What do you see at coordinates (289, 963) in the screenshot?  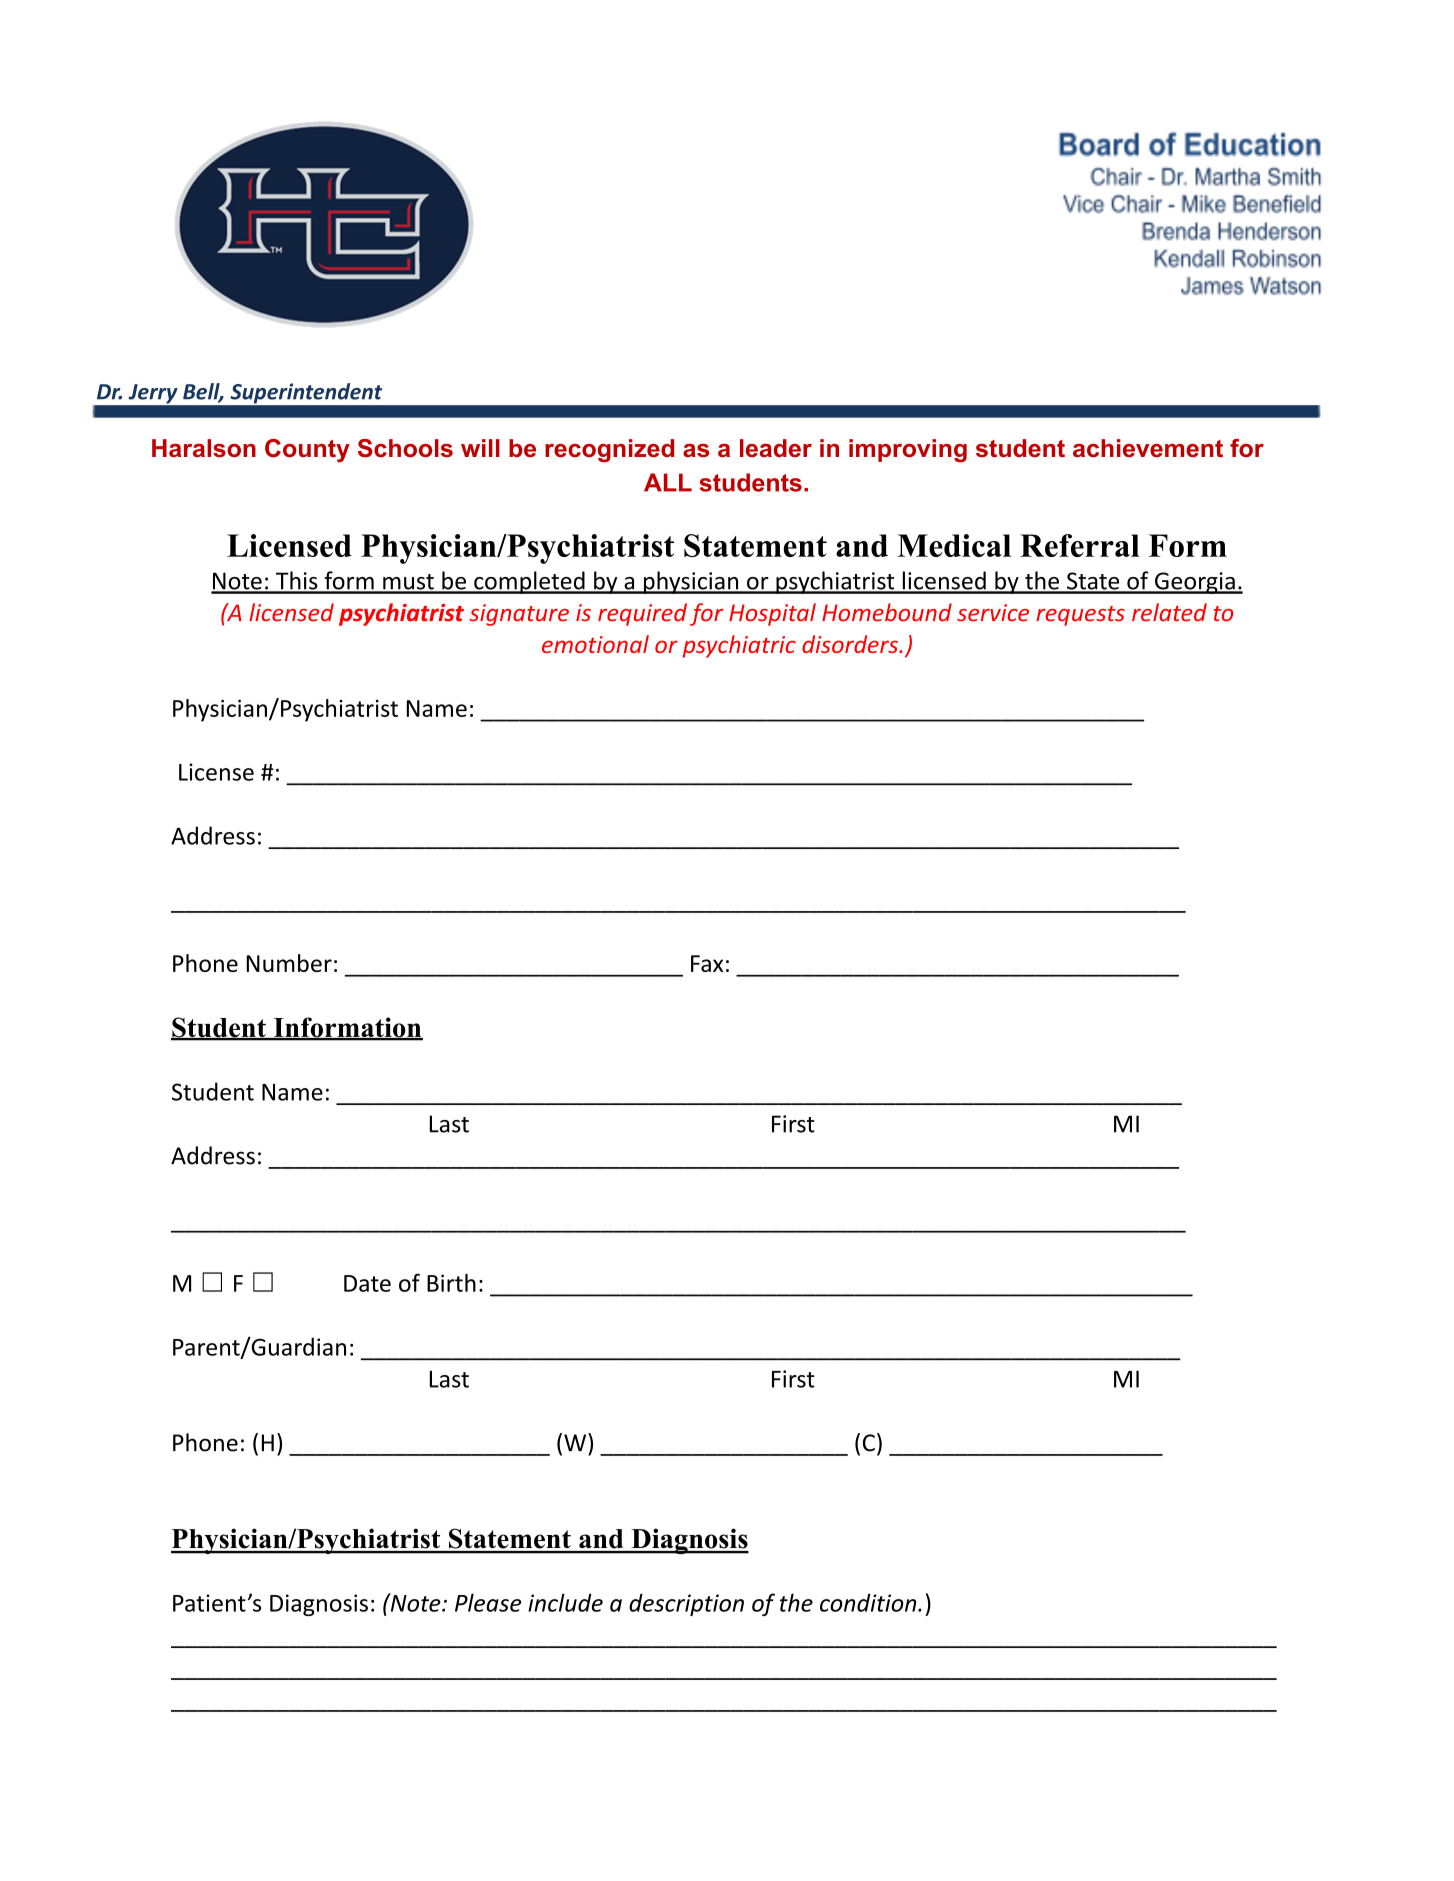 I see `Number` at bounding box center [289, 963].
